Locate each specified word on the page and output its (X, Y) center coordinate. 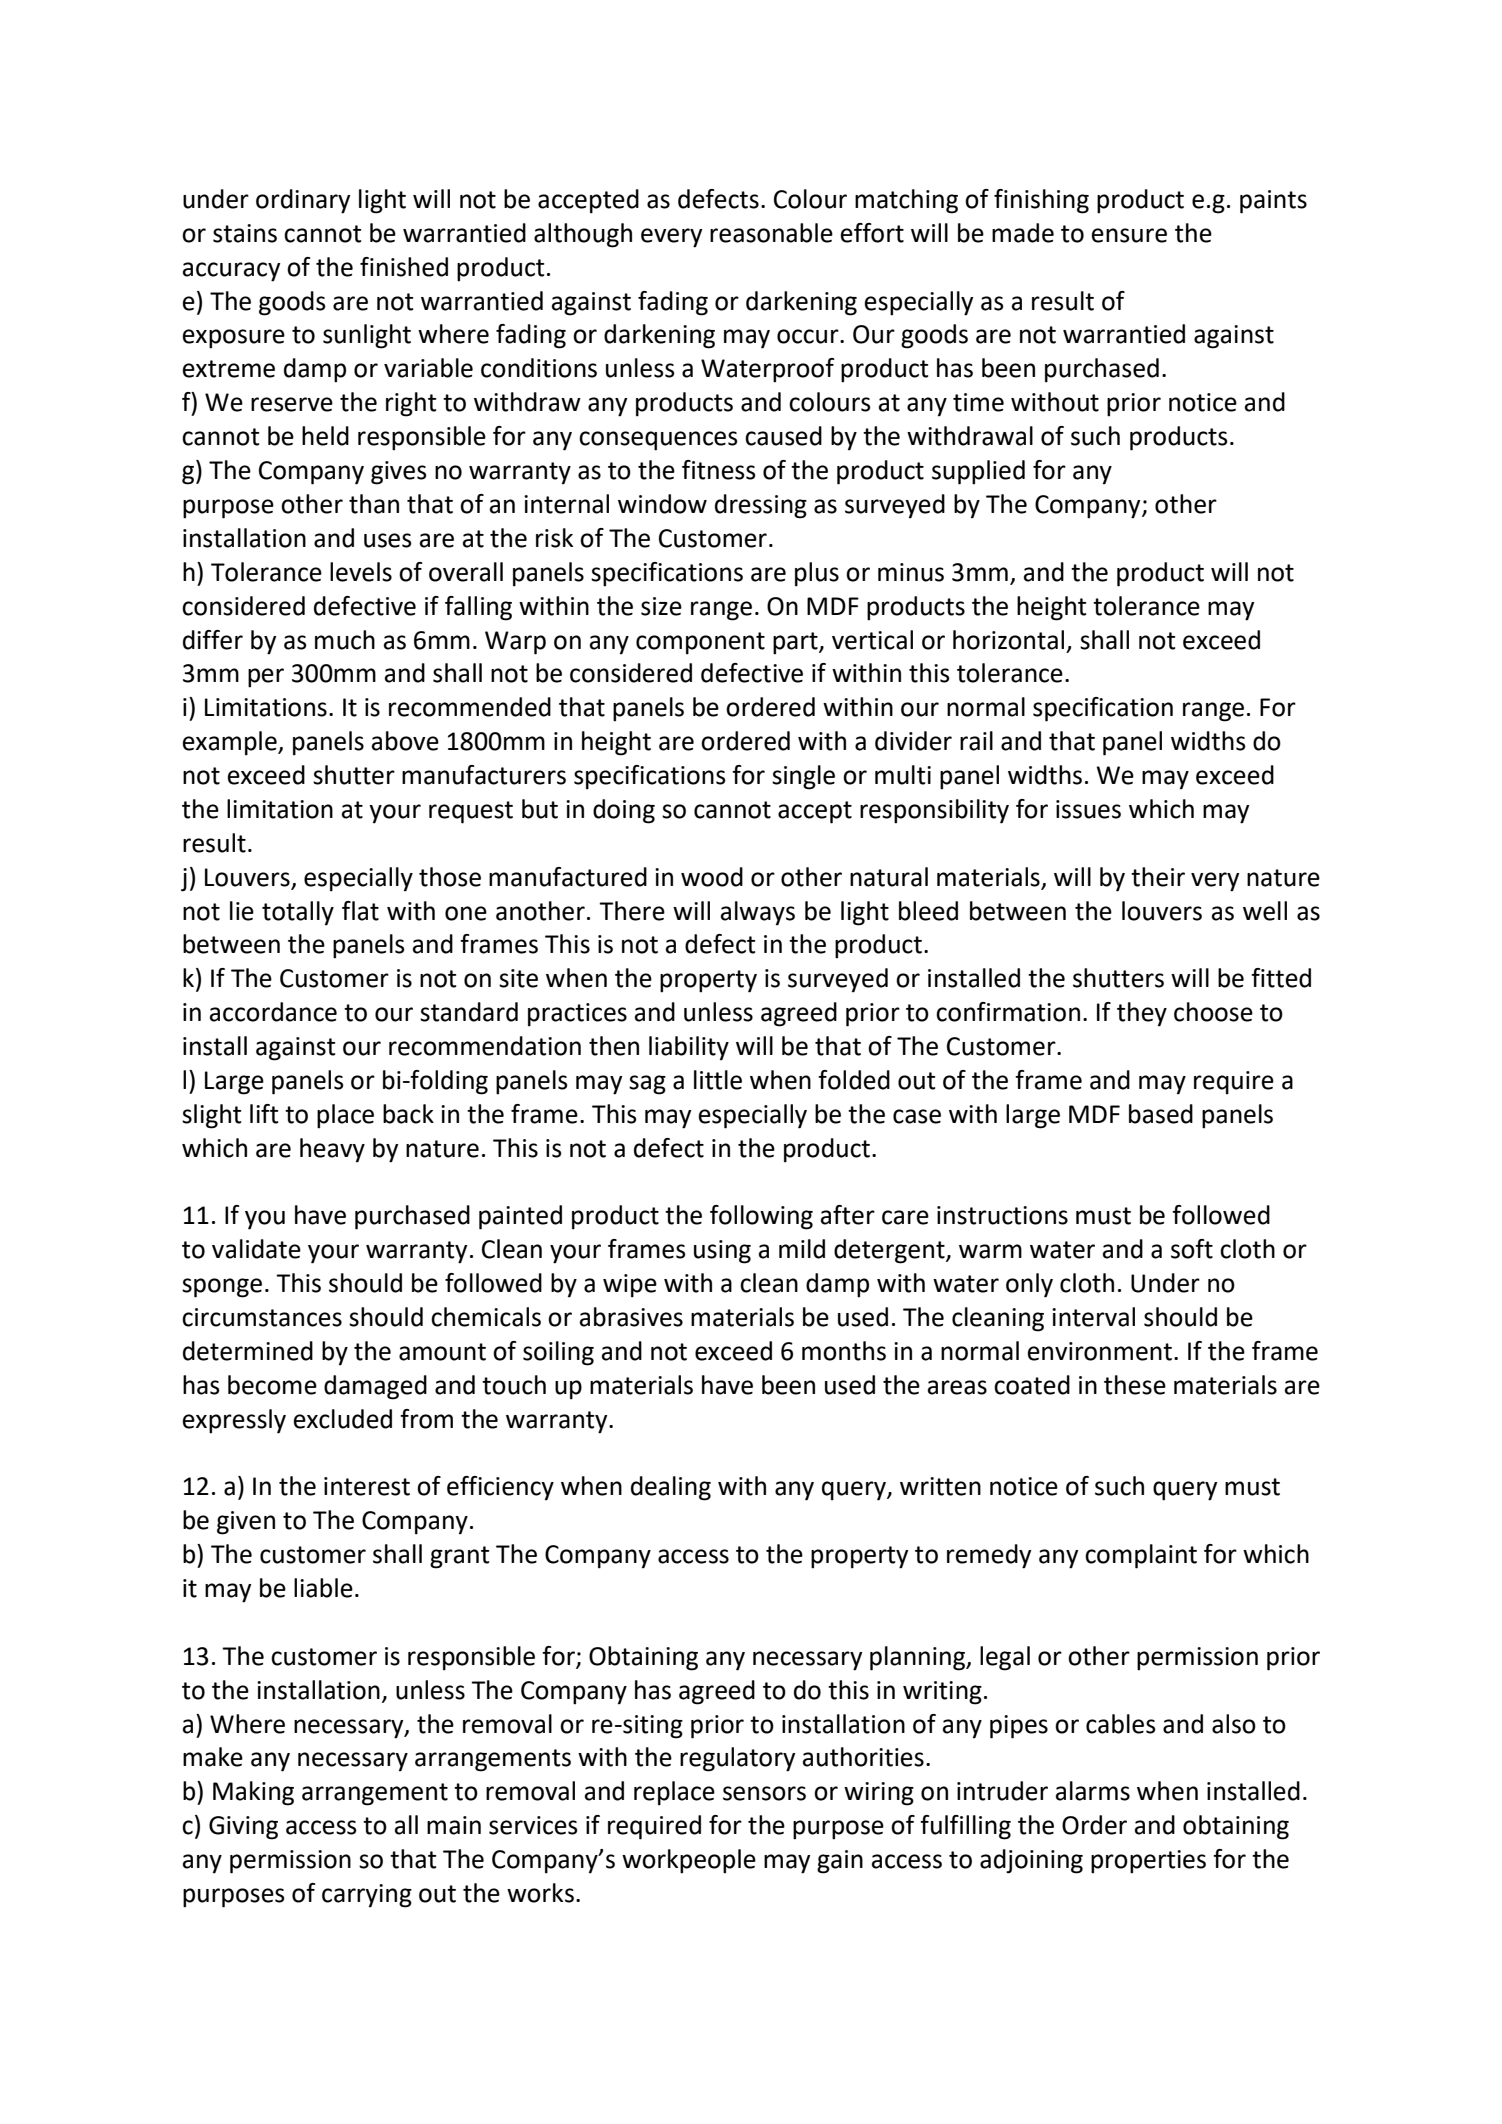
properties (1148, 1862)
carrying (367, 1896)
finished (404, 267)
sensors (764, 1793)
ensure (1129, 235)
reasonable (771, 233)
